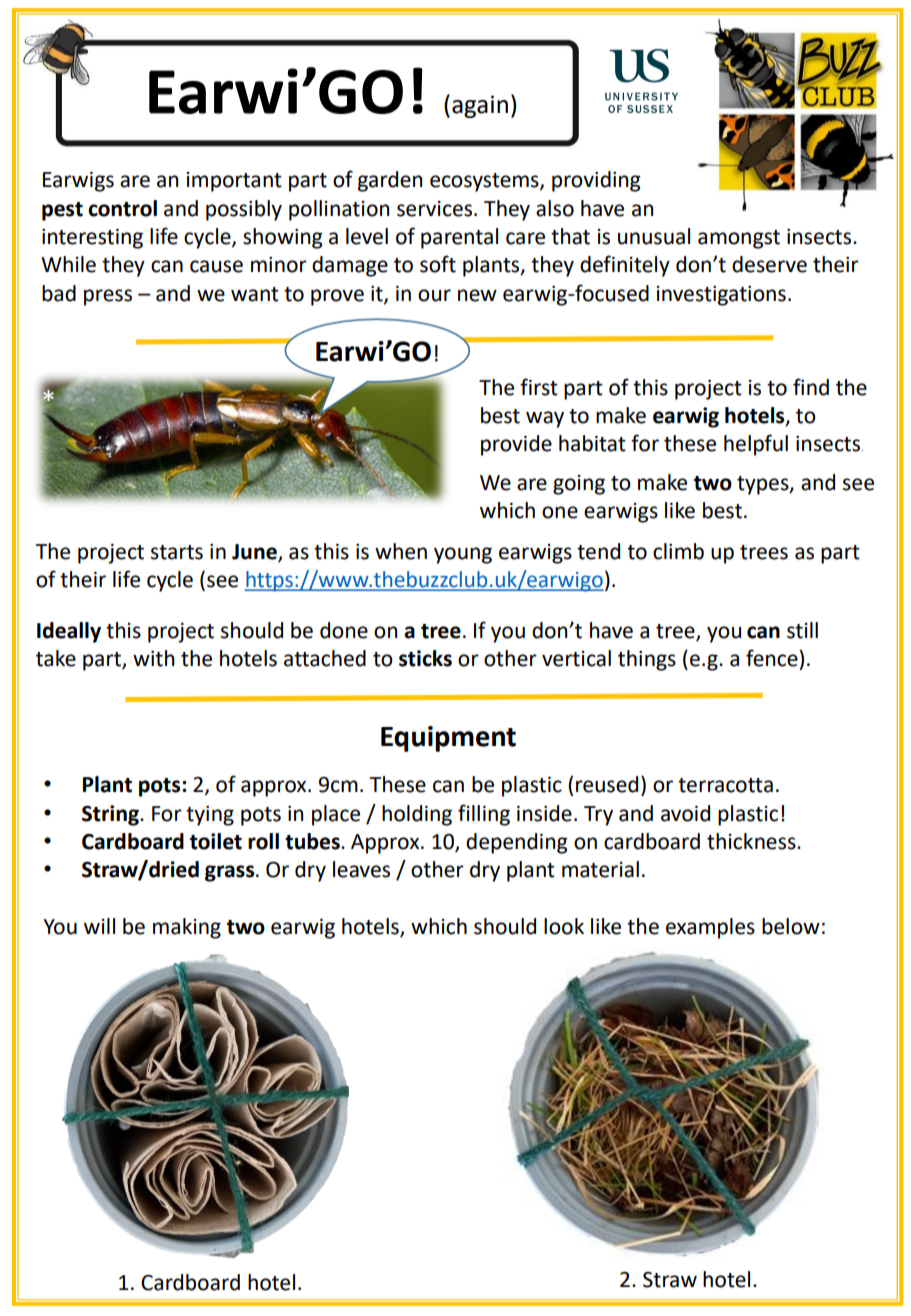 The height and width of the document is (1316, 911). What do you see at coordinates (480, 106) in the document?
I see `again` at bounding box center [480, 106].
